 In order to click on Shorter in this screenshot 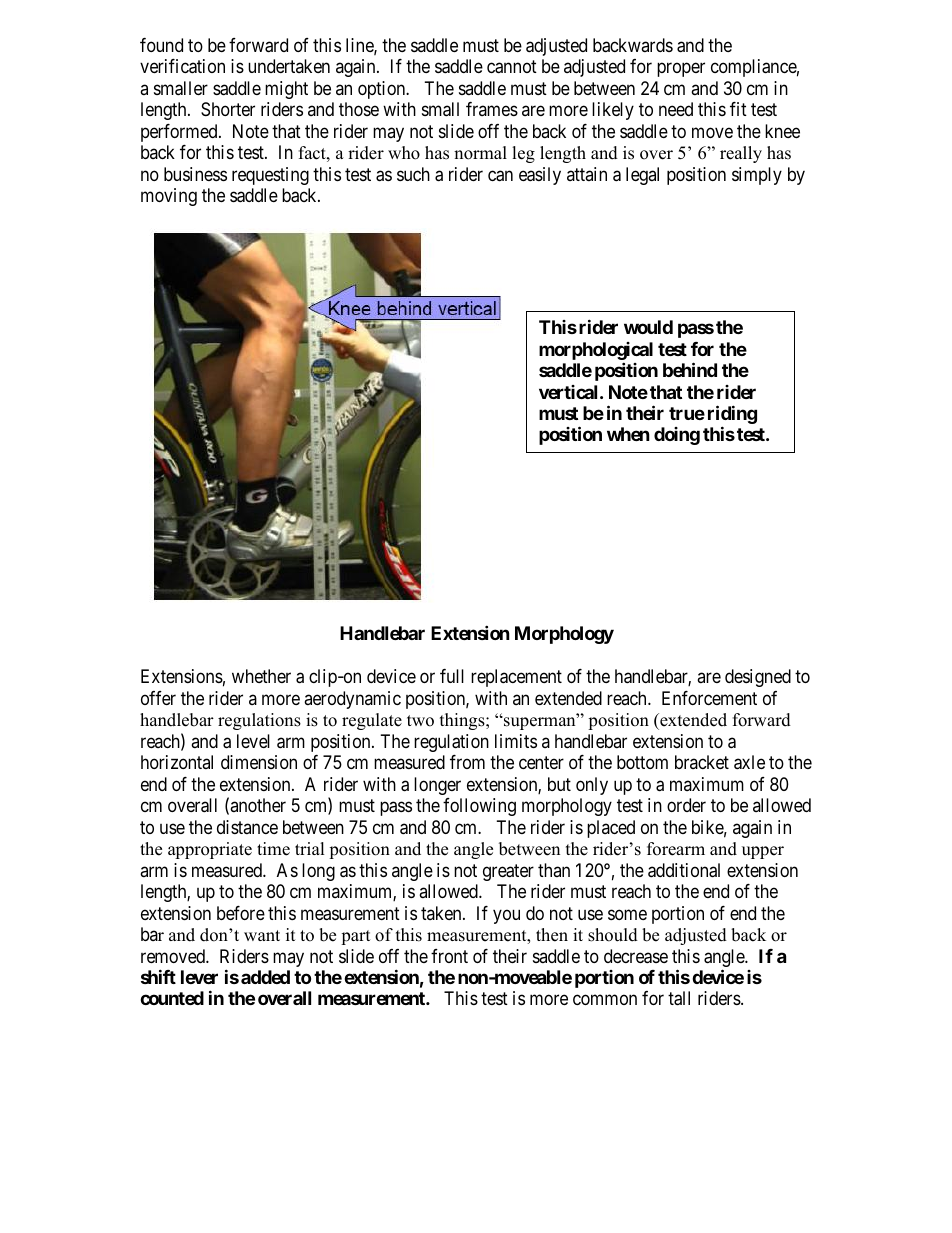, I will do `click(228, 109)`.
